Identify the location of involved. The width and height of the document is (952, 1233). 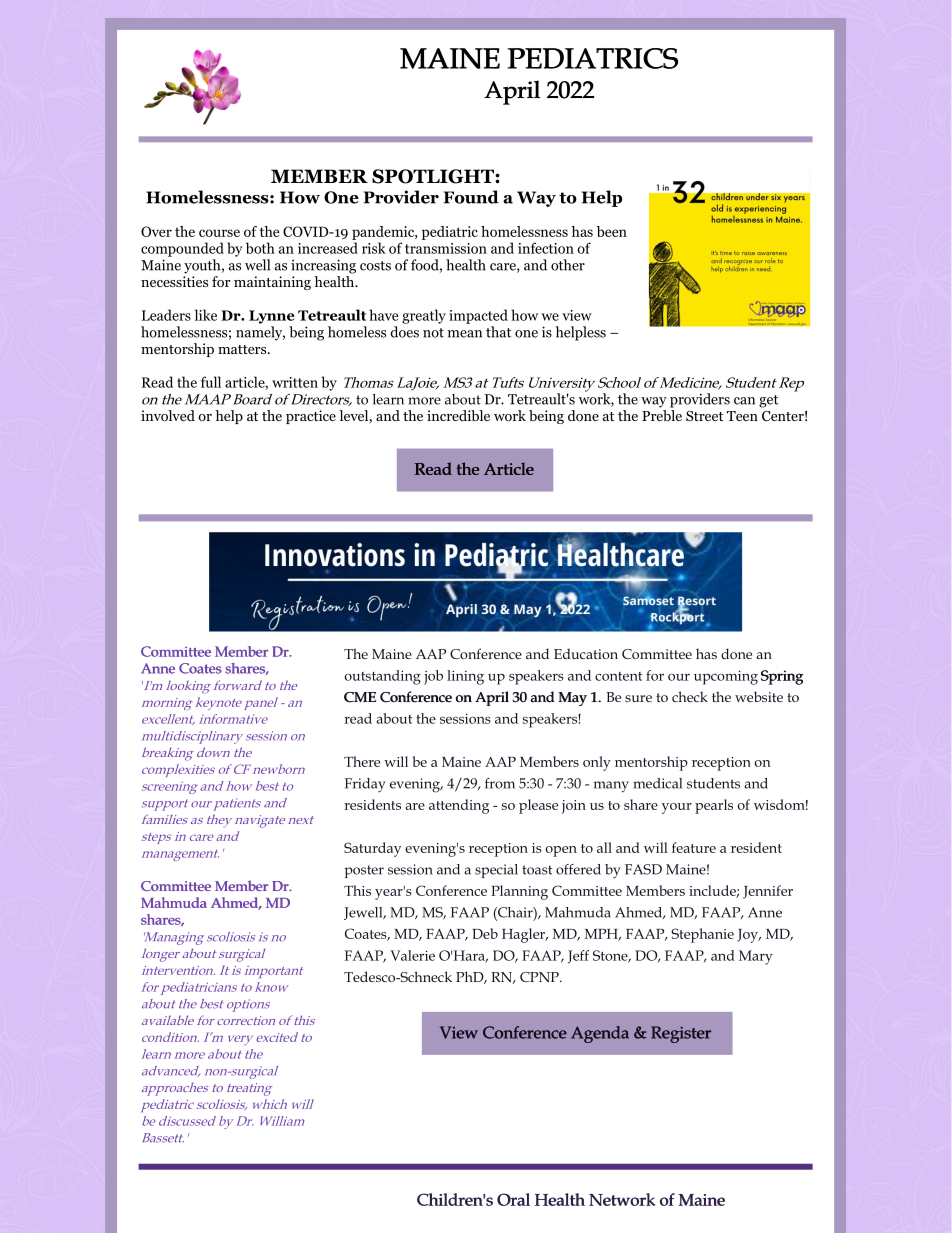
(168, 415).
